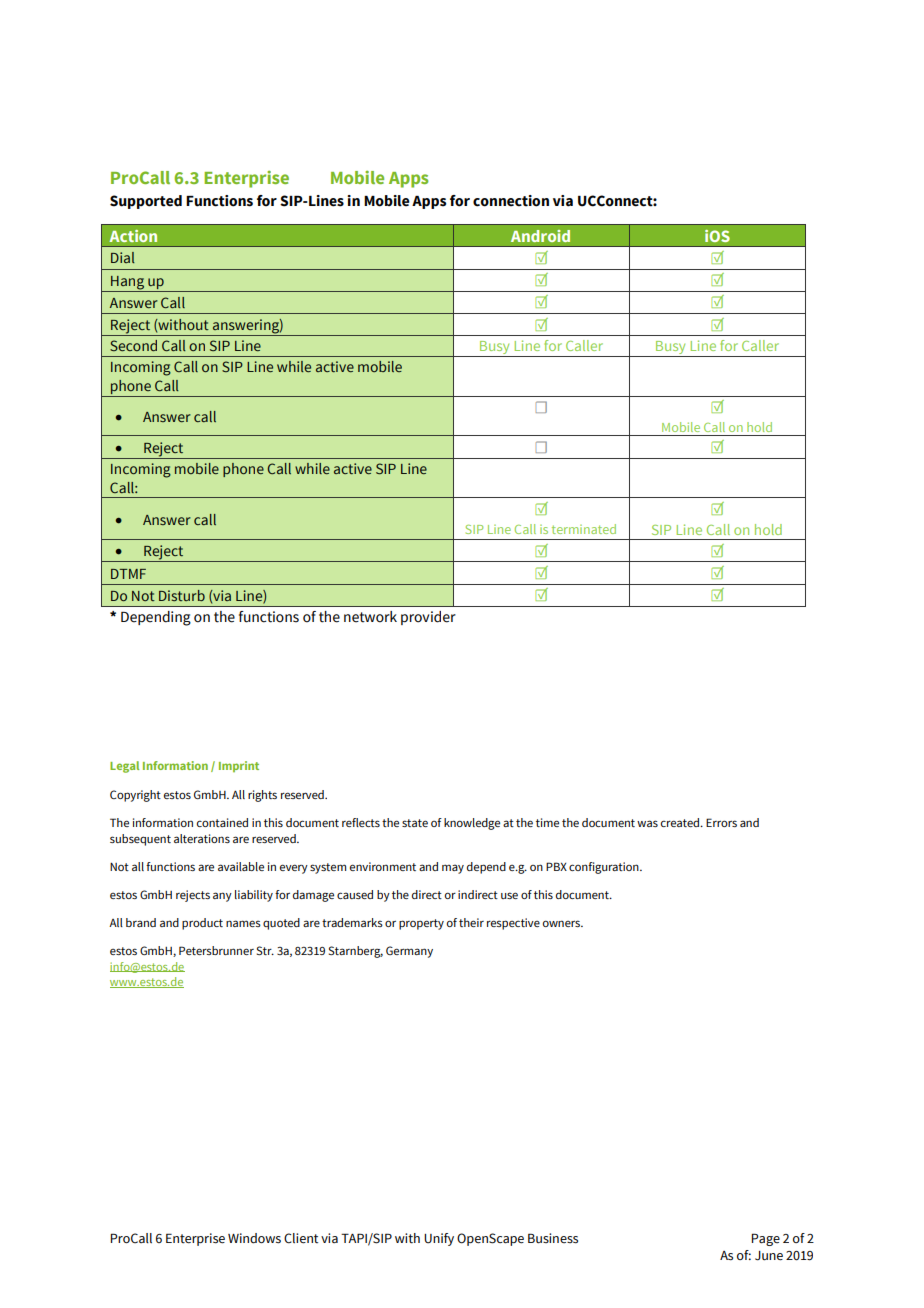 The width and height of the document is (924, 1308). I want to click on created, so click(681, 822).
